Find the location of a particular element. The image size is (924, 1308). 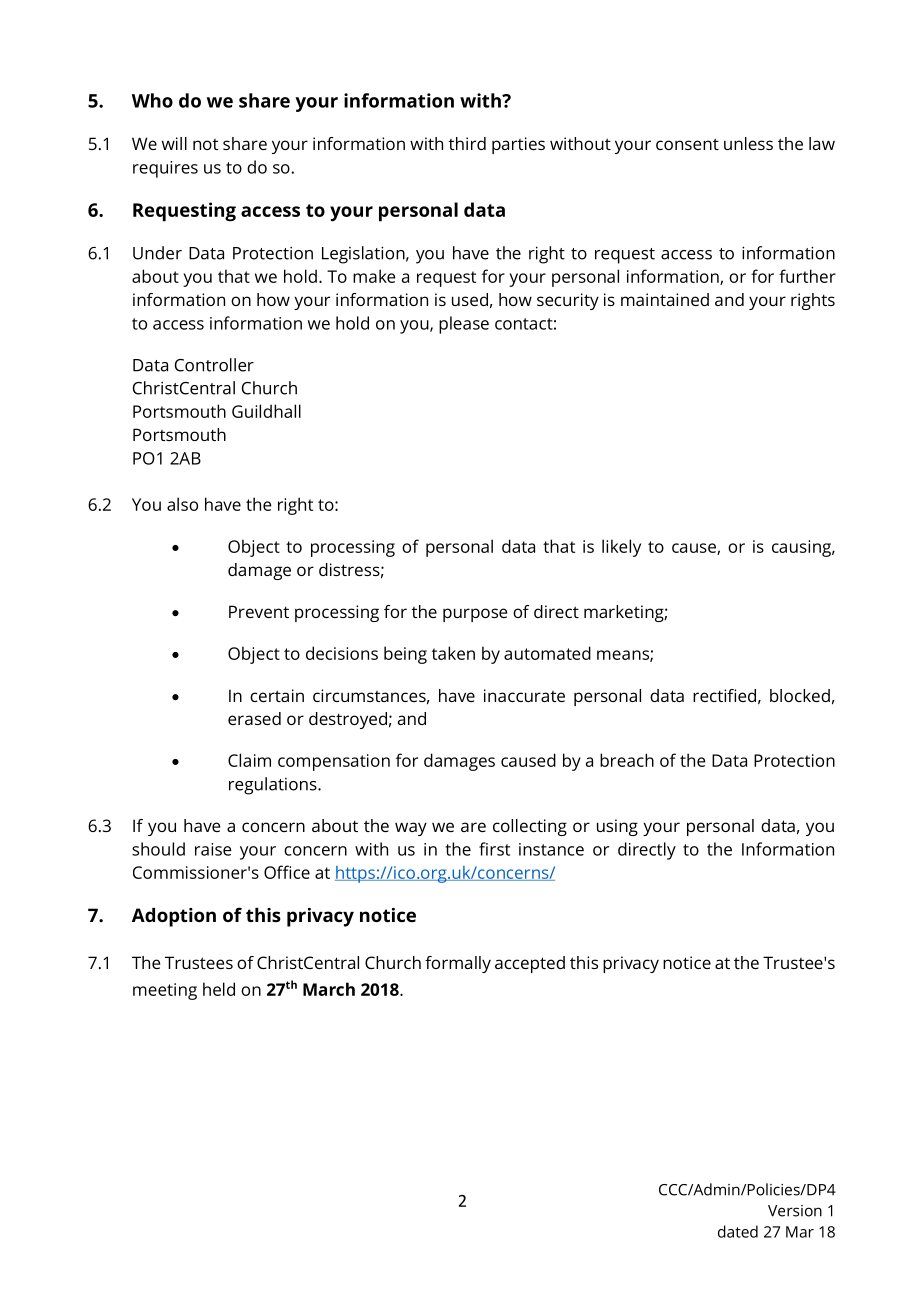

blocked is located at coordinates (800, 695).
